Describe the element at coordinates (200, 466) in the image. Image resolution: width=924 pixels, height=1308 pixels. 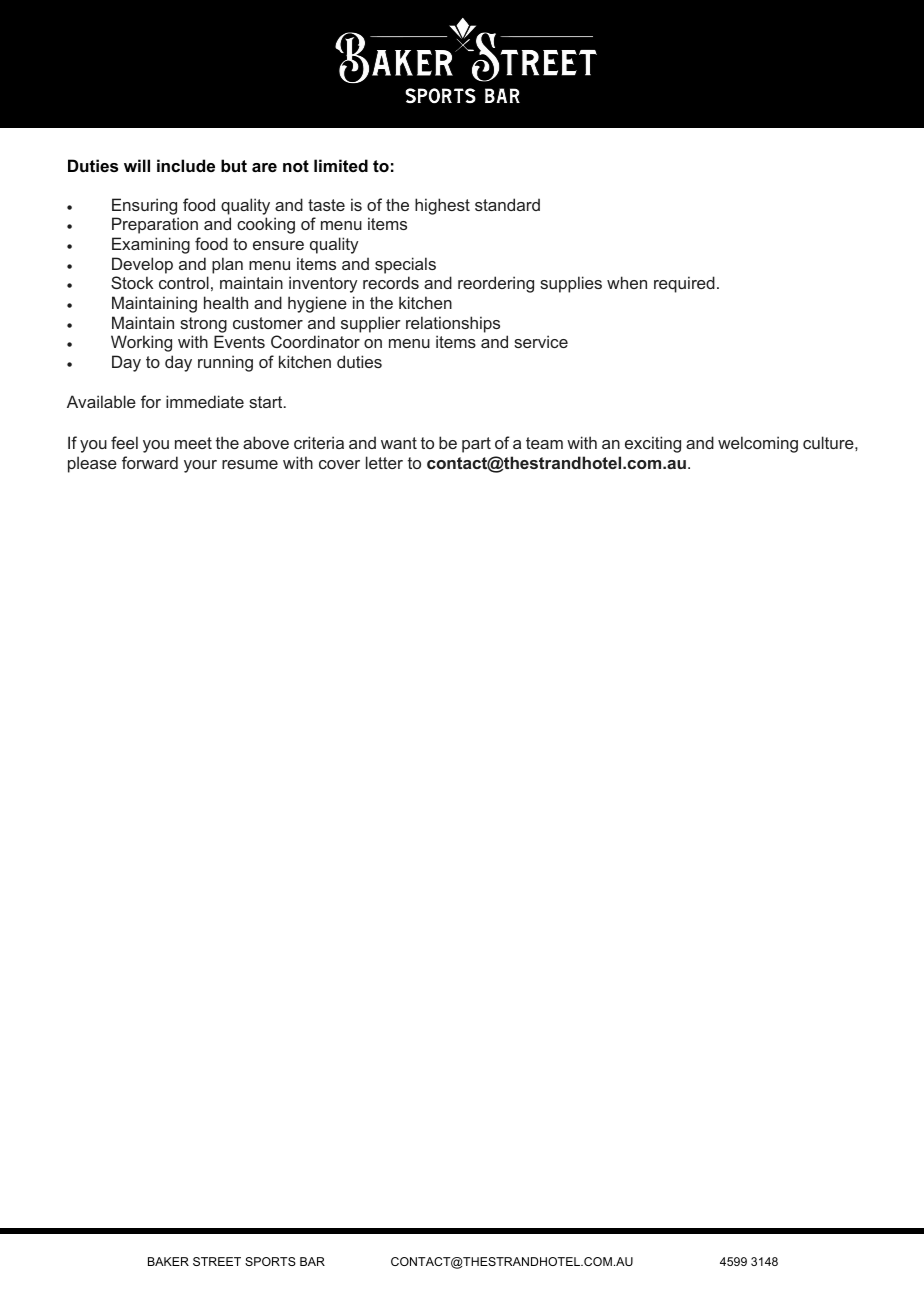
I see `your` at that location.
